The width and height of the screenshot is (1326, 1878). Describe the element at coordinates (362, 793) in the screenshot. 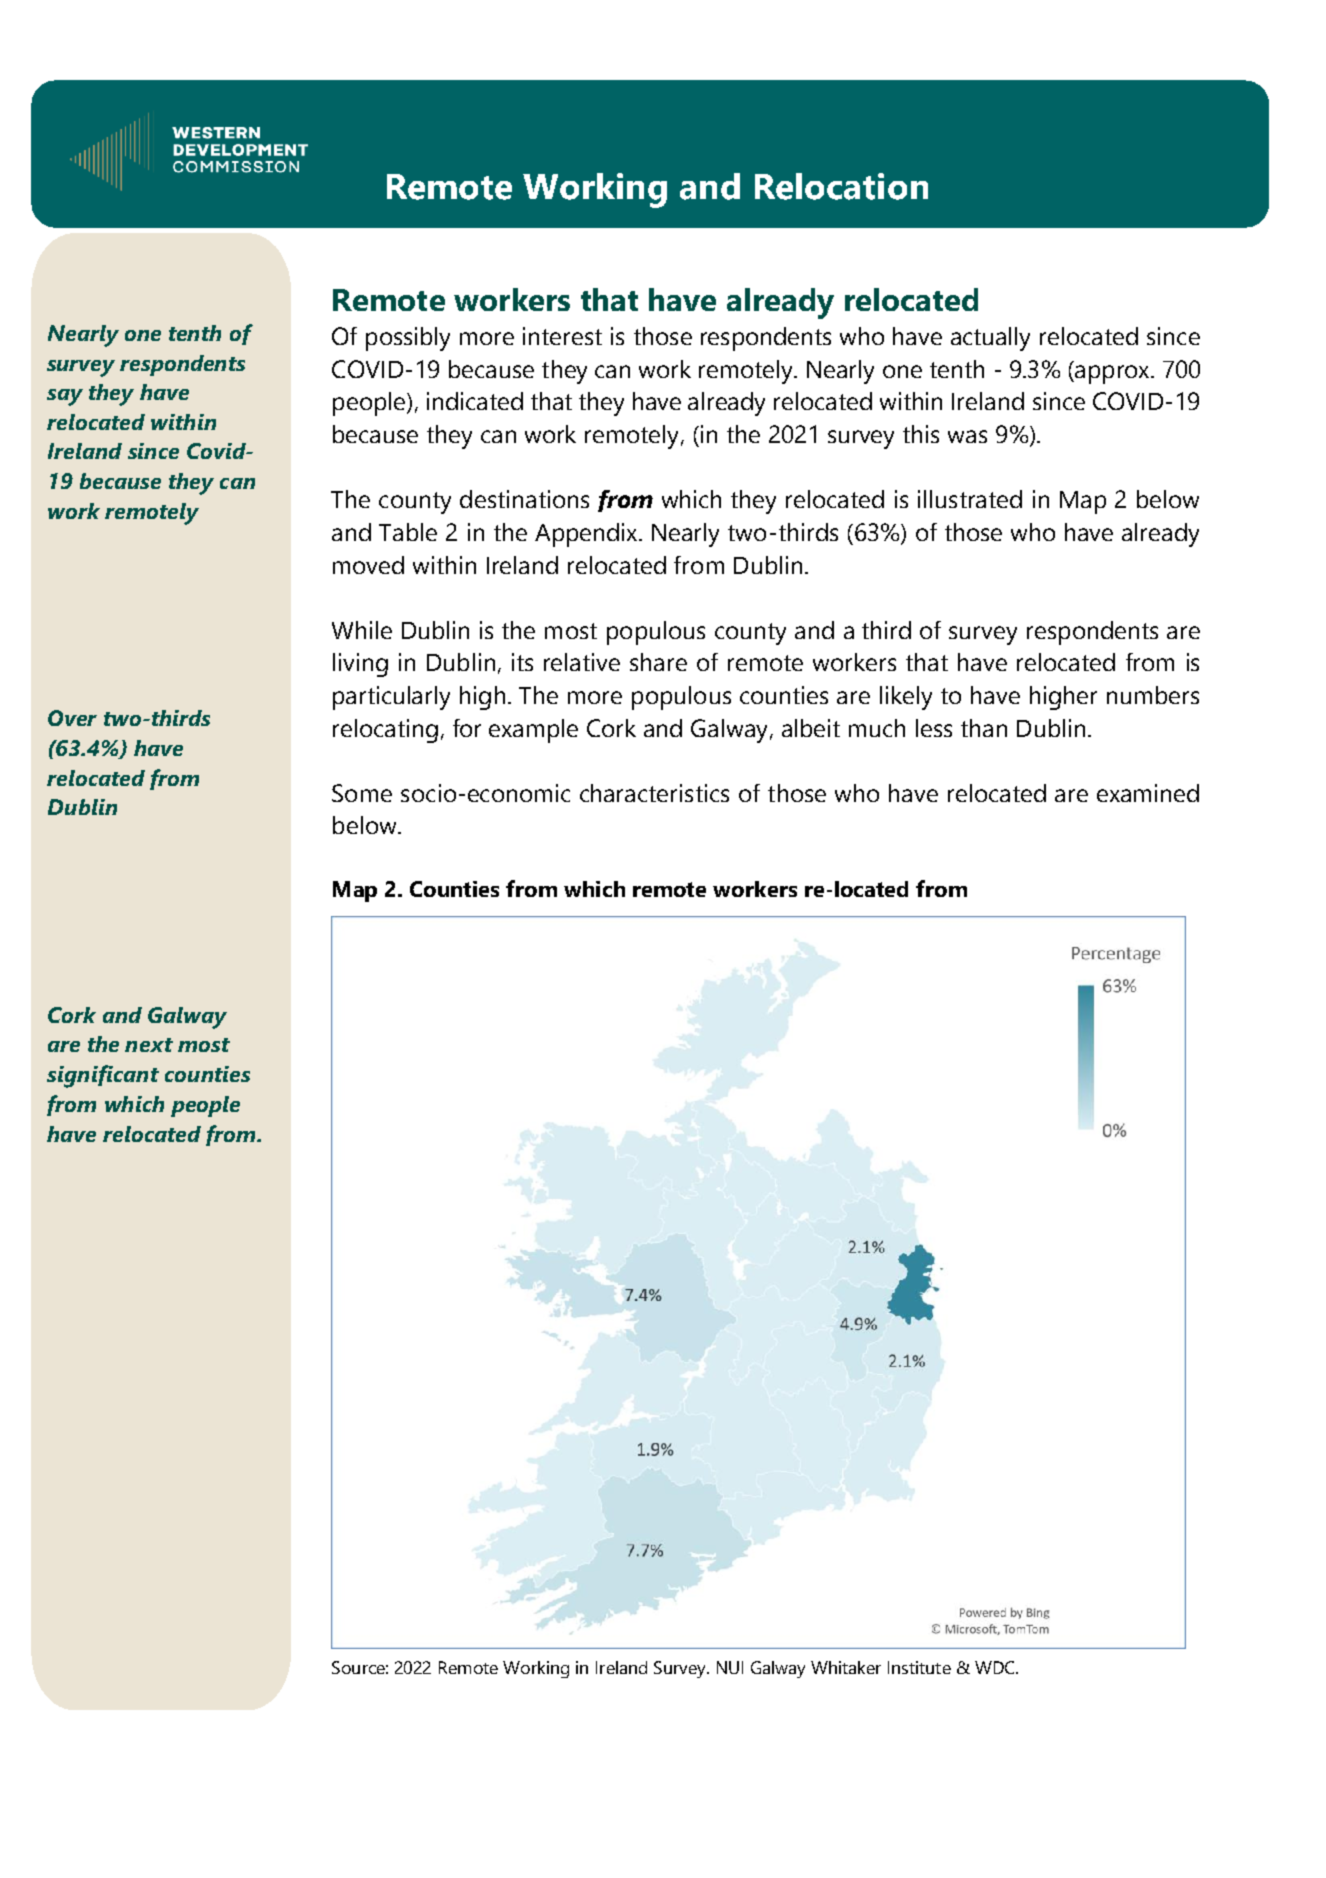

I see `Some` at that location.
